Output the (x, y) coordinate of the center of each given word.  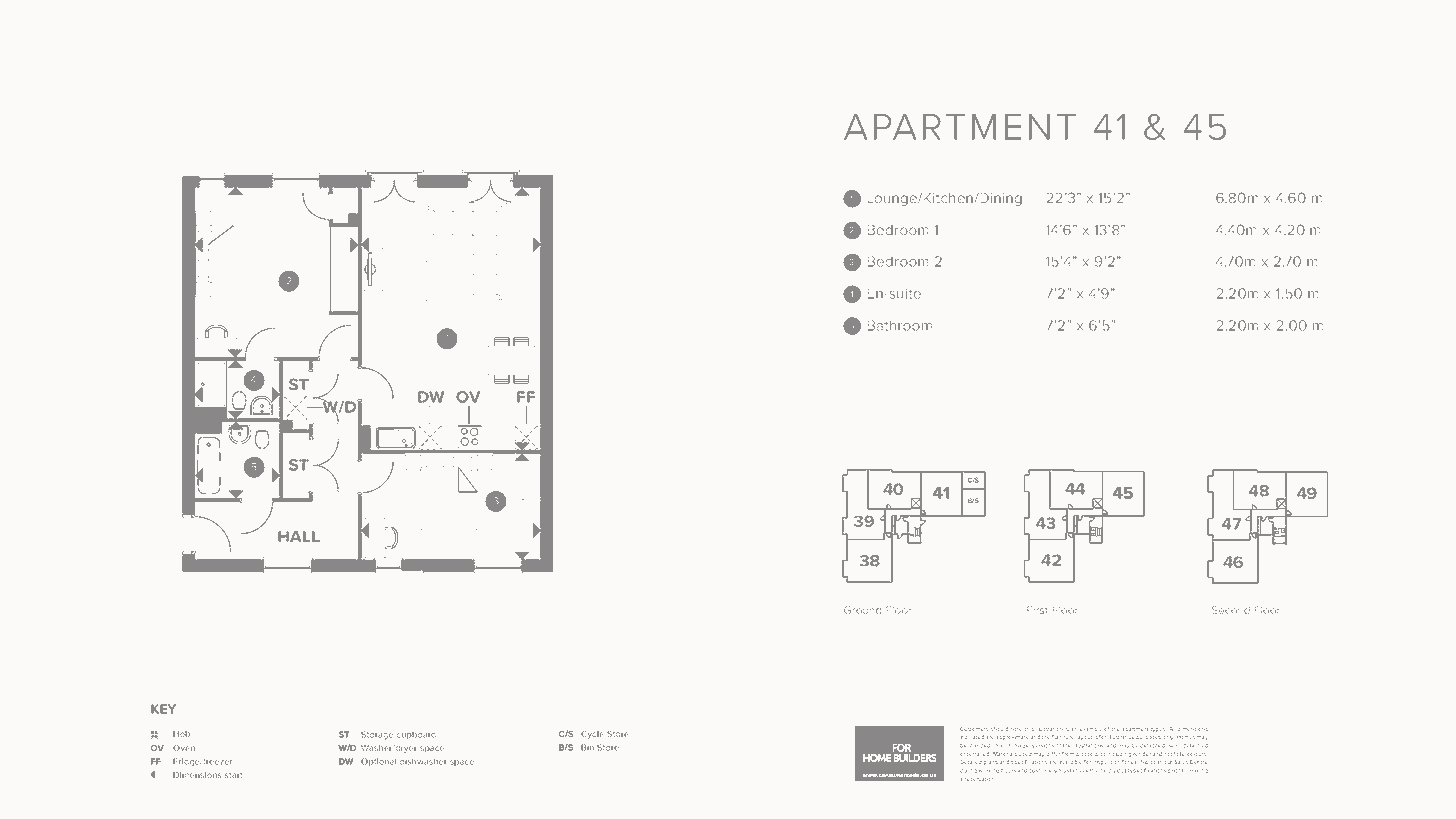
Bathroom (900, 325)
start (233, 775)
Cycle (592, 735)
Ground (862, 610)
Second (1231, 610)
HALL (299, 536)
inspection (1106, 763)
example (1091, 729)
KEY (163, 709)
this (1029, 729)
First (1037, 610)
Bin (587, 747)
